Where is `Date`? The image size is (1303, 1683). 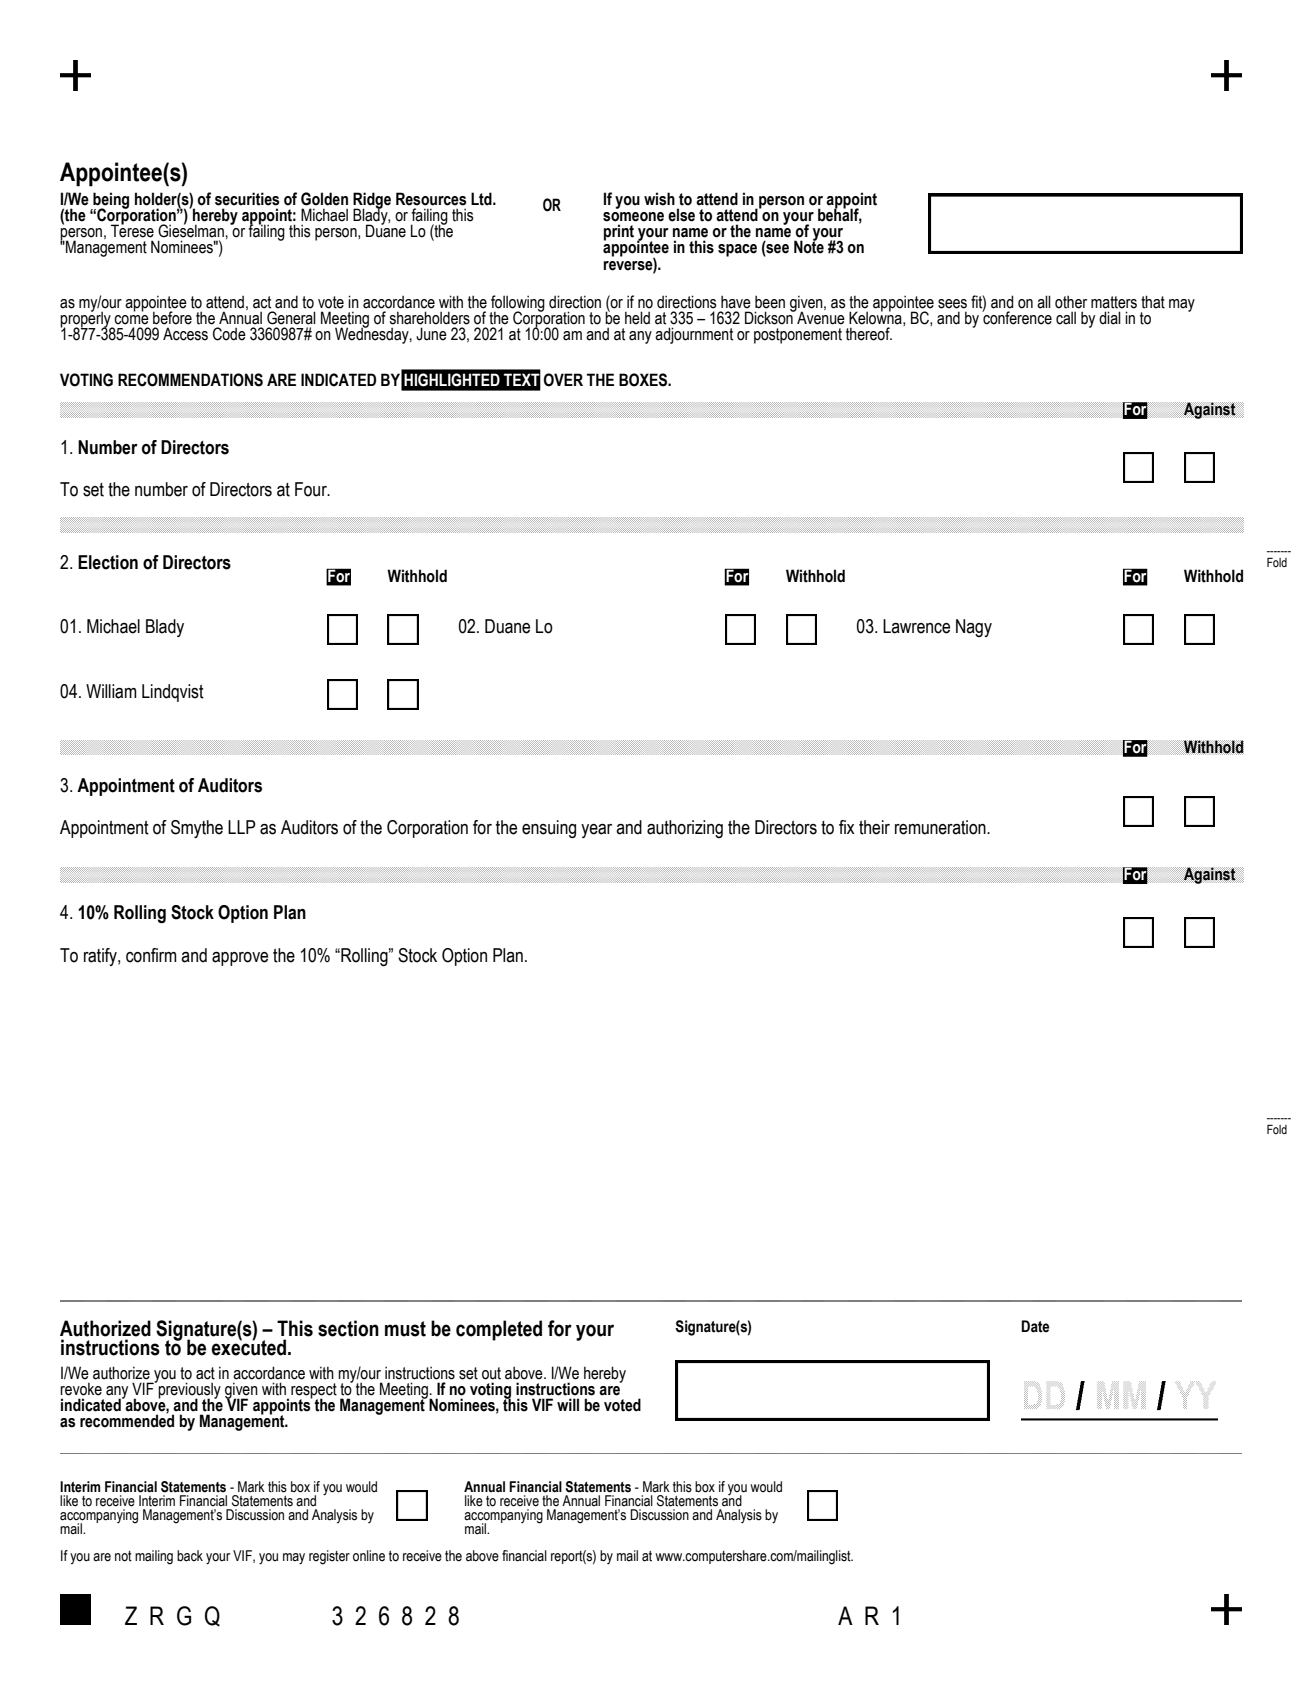 Date is located at coordinates (1035, 1326).
